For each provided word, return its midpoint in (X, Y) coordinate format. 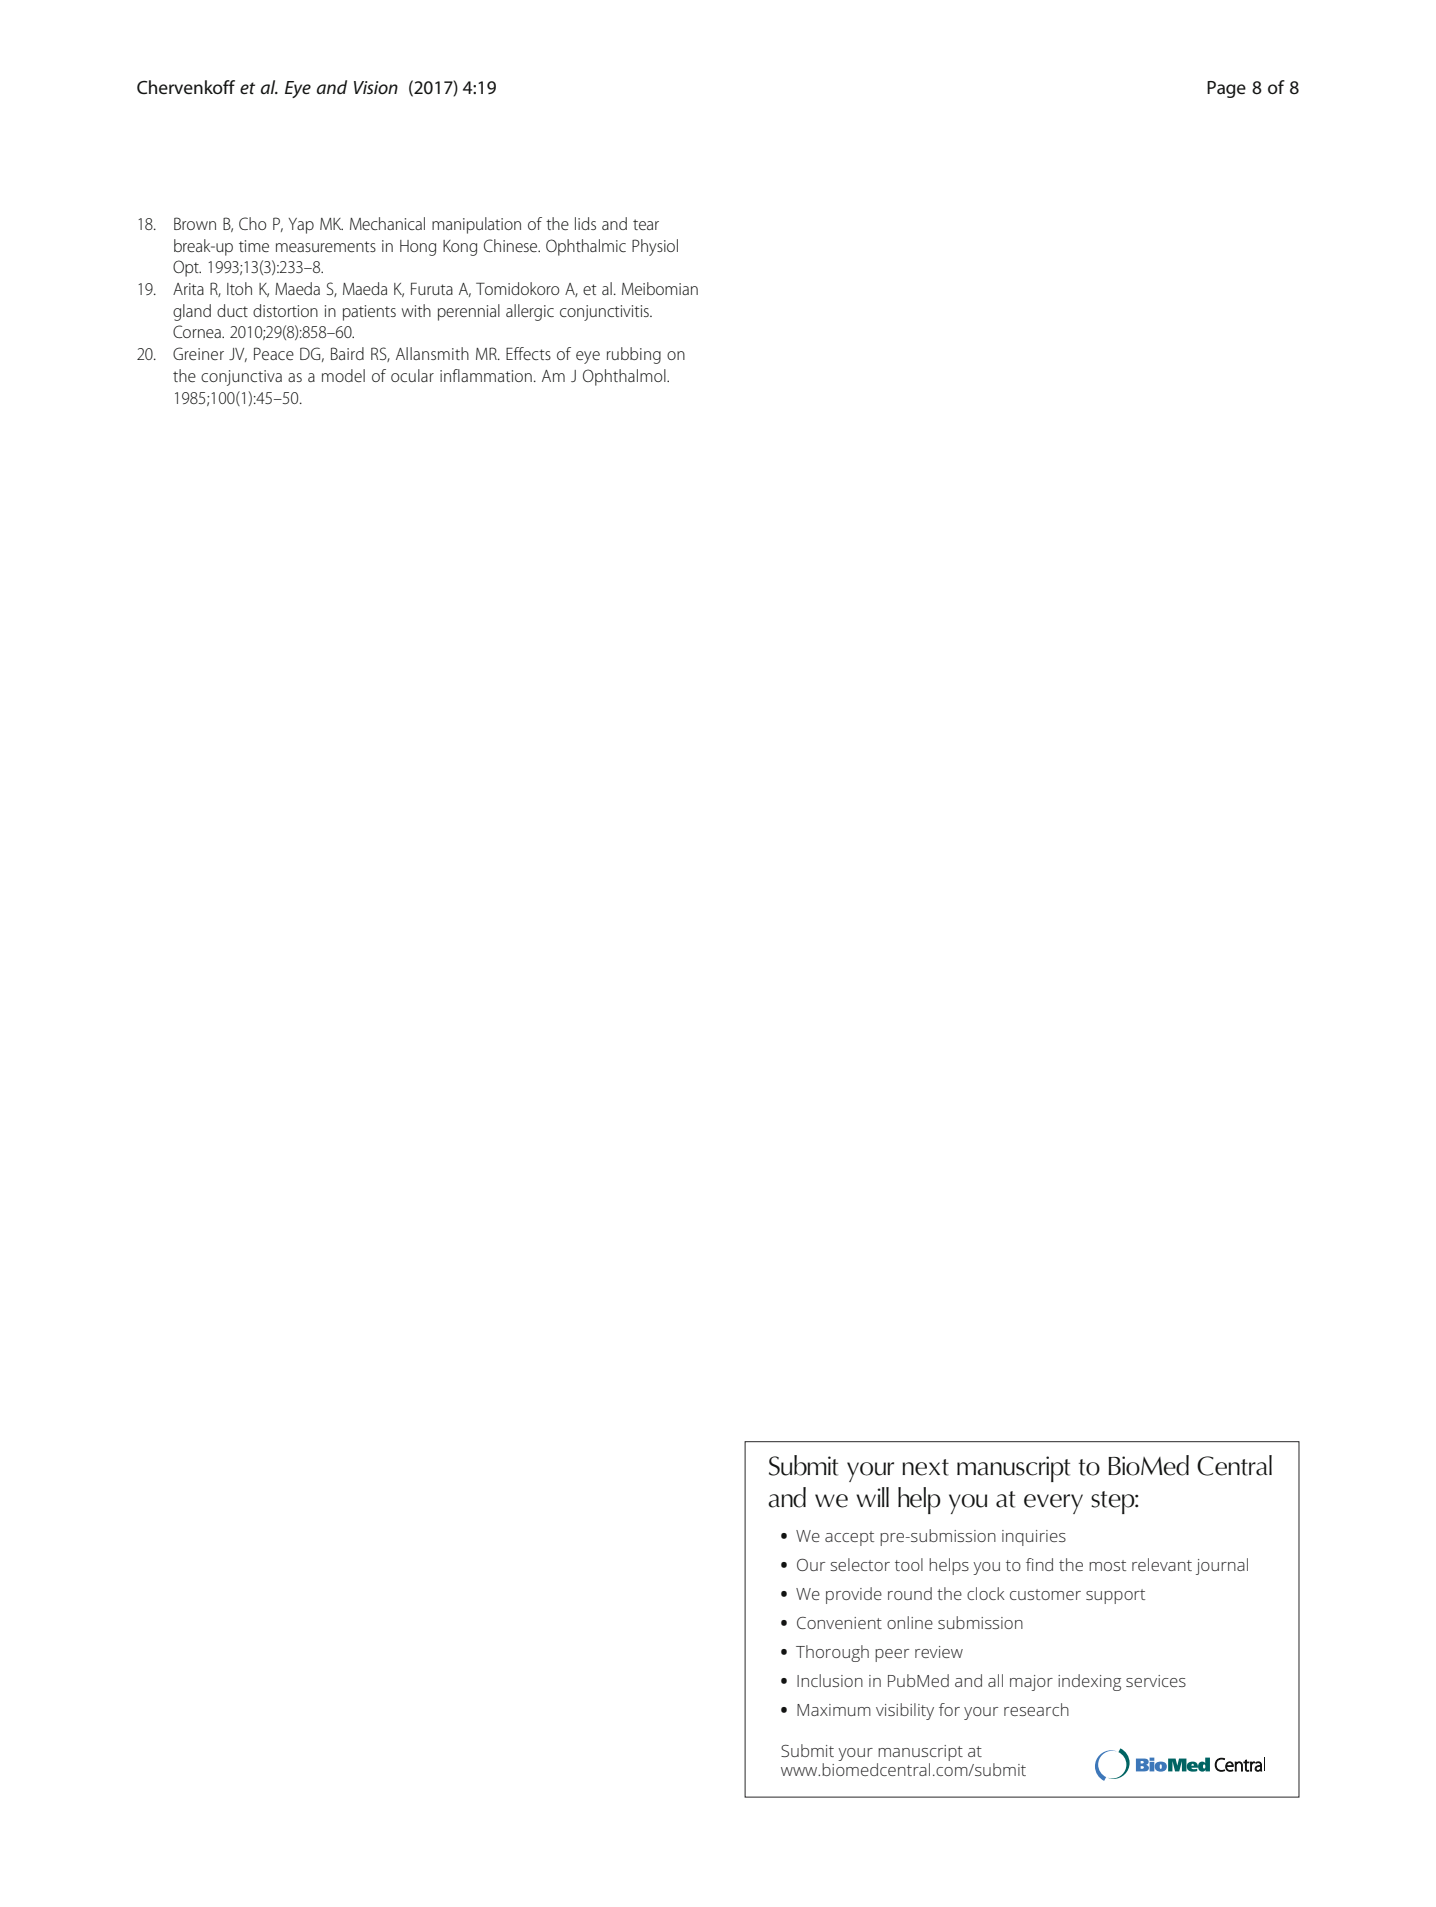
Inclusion (830, 1680)
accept (849, 1538)
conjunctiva (241, 378)
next (925, 1467)
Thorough (832, 1653)
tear (646, 224)
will (872, 1497)
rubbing (634, 355)
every (1053, 1504)
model (343, 375)
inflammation (486, 375)
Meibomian (660, 288)
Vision (376, 88)
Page (1226, 89)
